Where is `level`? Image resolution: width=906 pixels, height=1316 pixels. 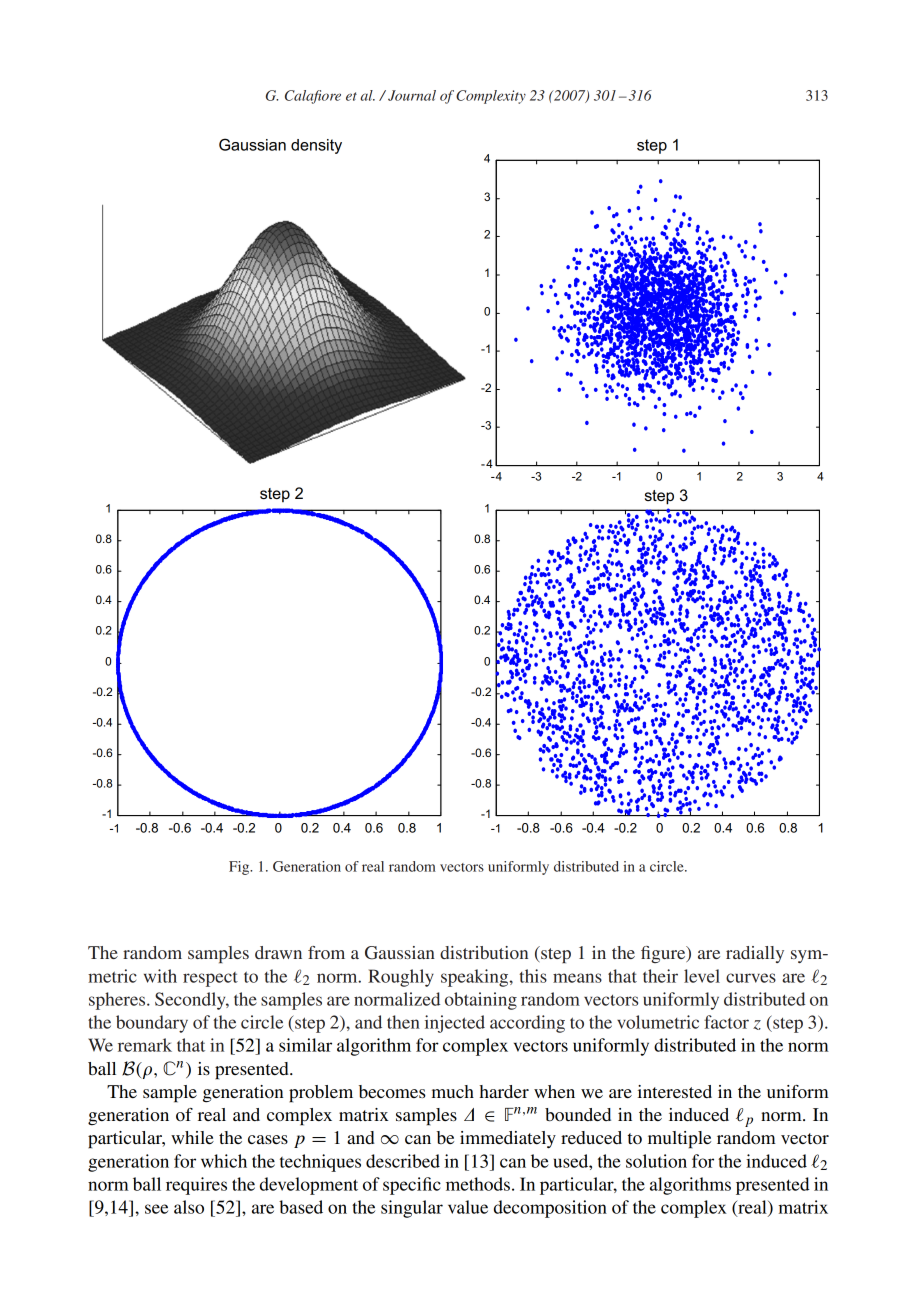
level is located at coordinates (702, 976).
